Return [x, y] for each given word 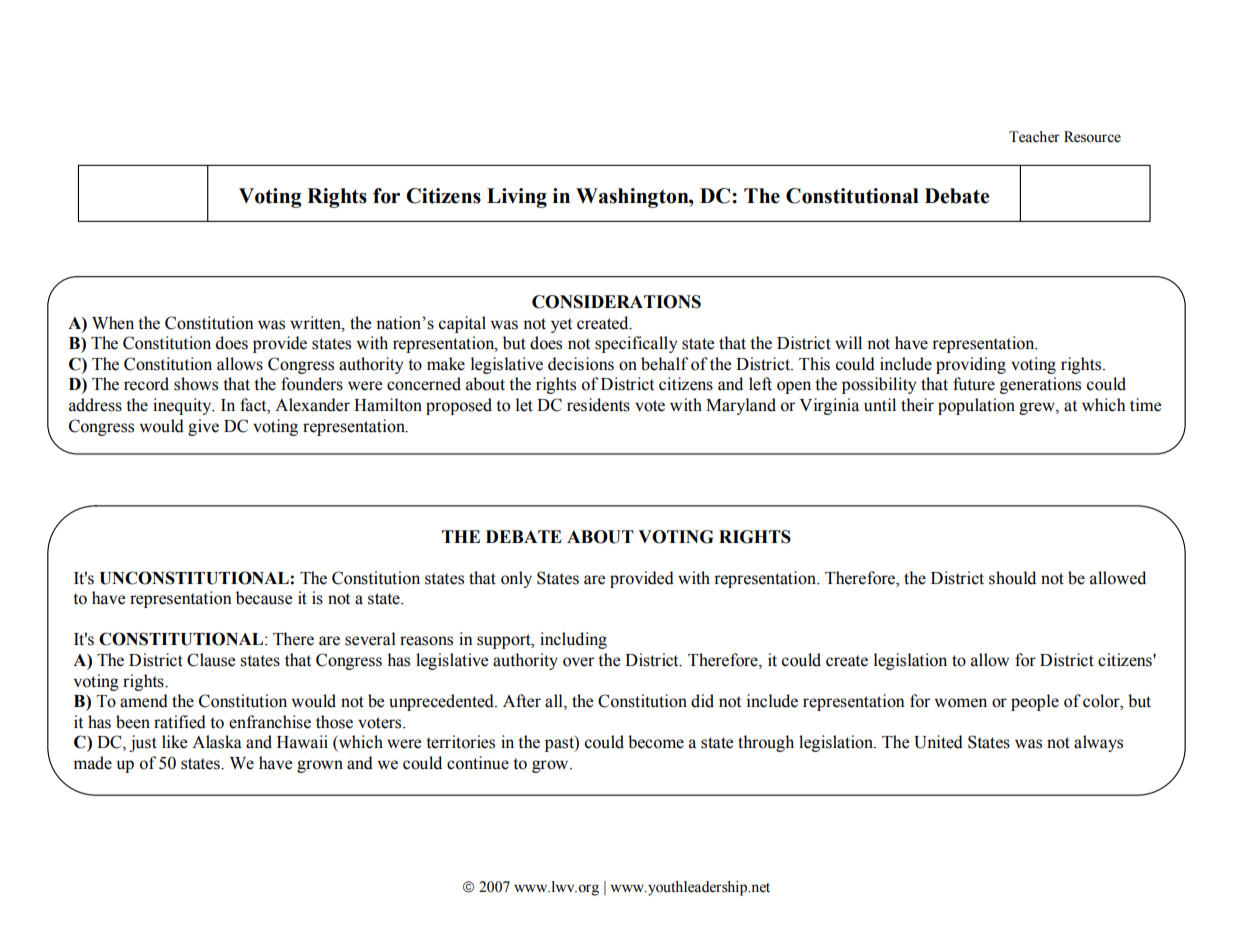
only [516, 579]
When [113, 323]
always [1098, 743]
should [1012, 578]
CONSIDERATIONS [616, 302]
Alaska [217, 742]
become [656, 742]
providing [971, 365]
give [203, 427]
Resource [1092, 137]
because [264, 598]
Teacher [1034, 137]
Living [517, 198]
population [976, 406]
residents [598, 405]
